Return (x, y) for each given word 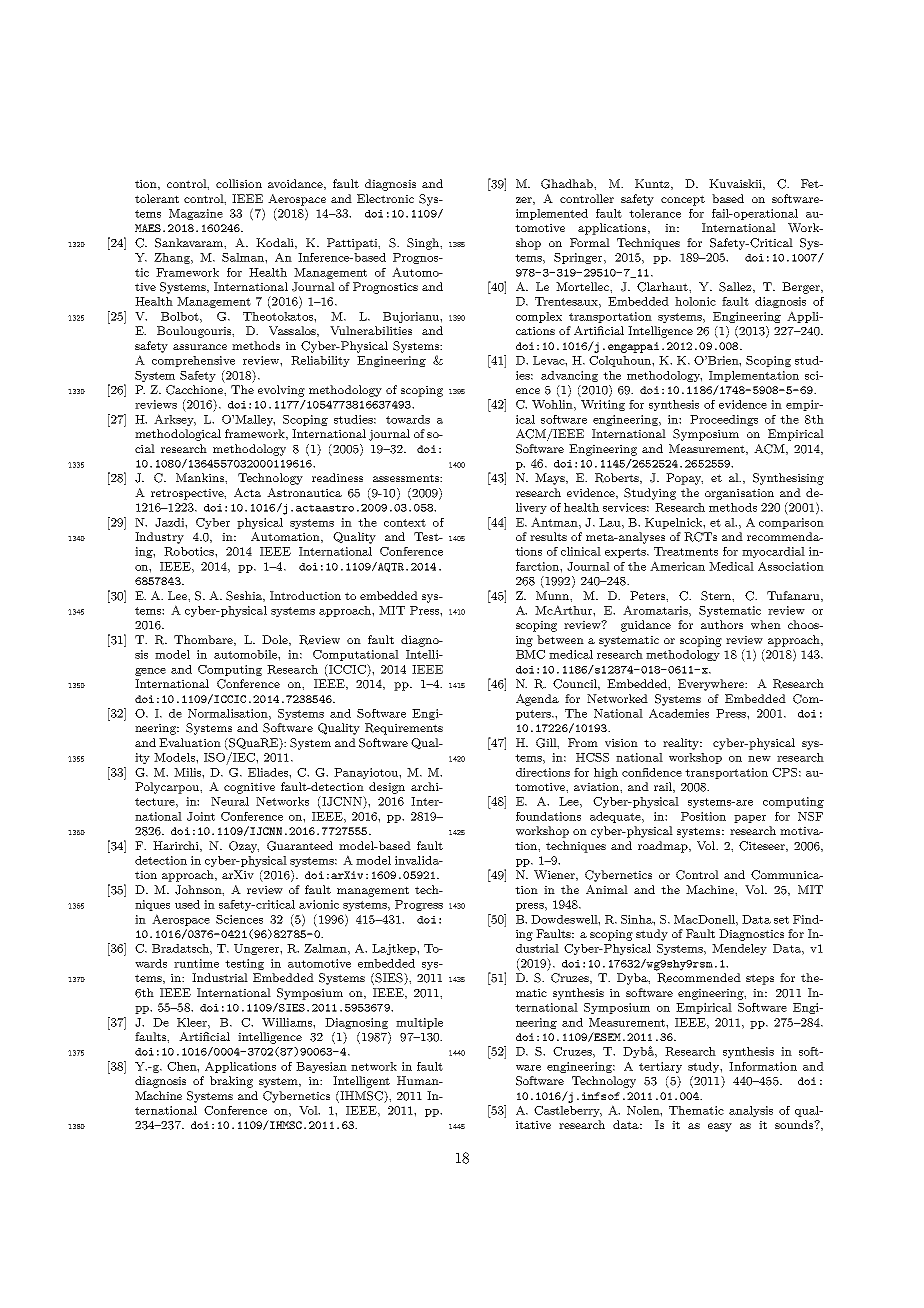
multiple (419, 1023)
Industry (159, 538)
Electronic (385, 198)
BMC (530, 654)
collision (239, 183)
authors (722, 624)
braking (231, 1082)
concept (683, 200)
